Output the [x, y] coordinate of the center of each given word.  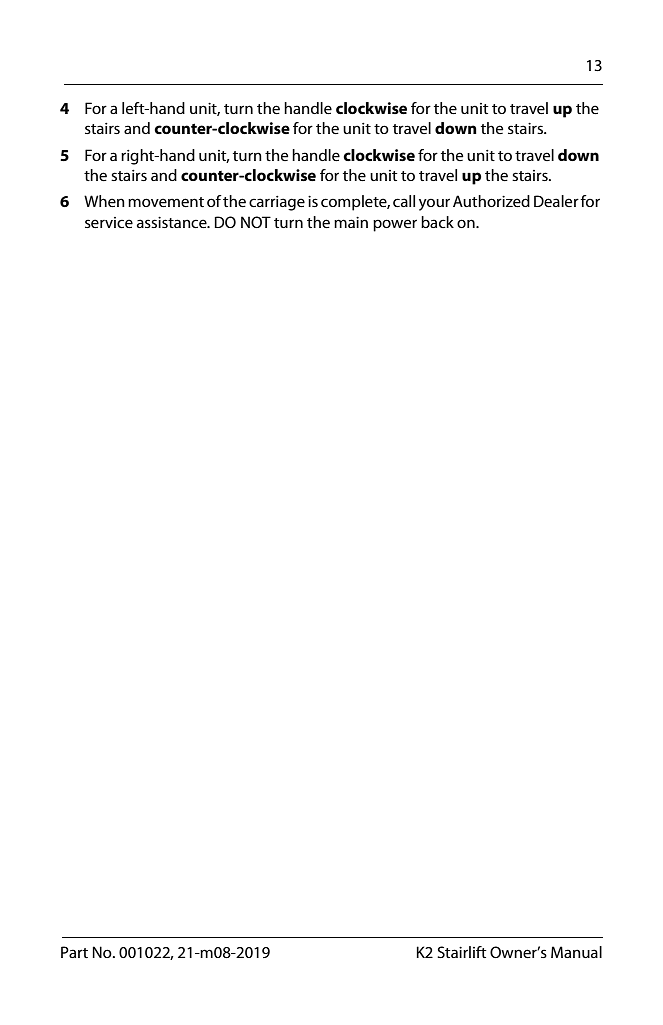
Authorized [491, 201]
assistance [173, 222]
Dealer [556, 201]
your [434, 204]
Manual [576, 952]
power [395, 225]
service [109, 222]
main [351, 222]
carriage [277, 203]
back [437, 222]
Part [74, 952]
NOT [256, 222]
